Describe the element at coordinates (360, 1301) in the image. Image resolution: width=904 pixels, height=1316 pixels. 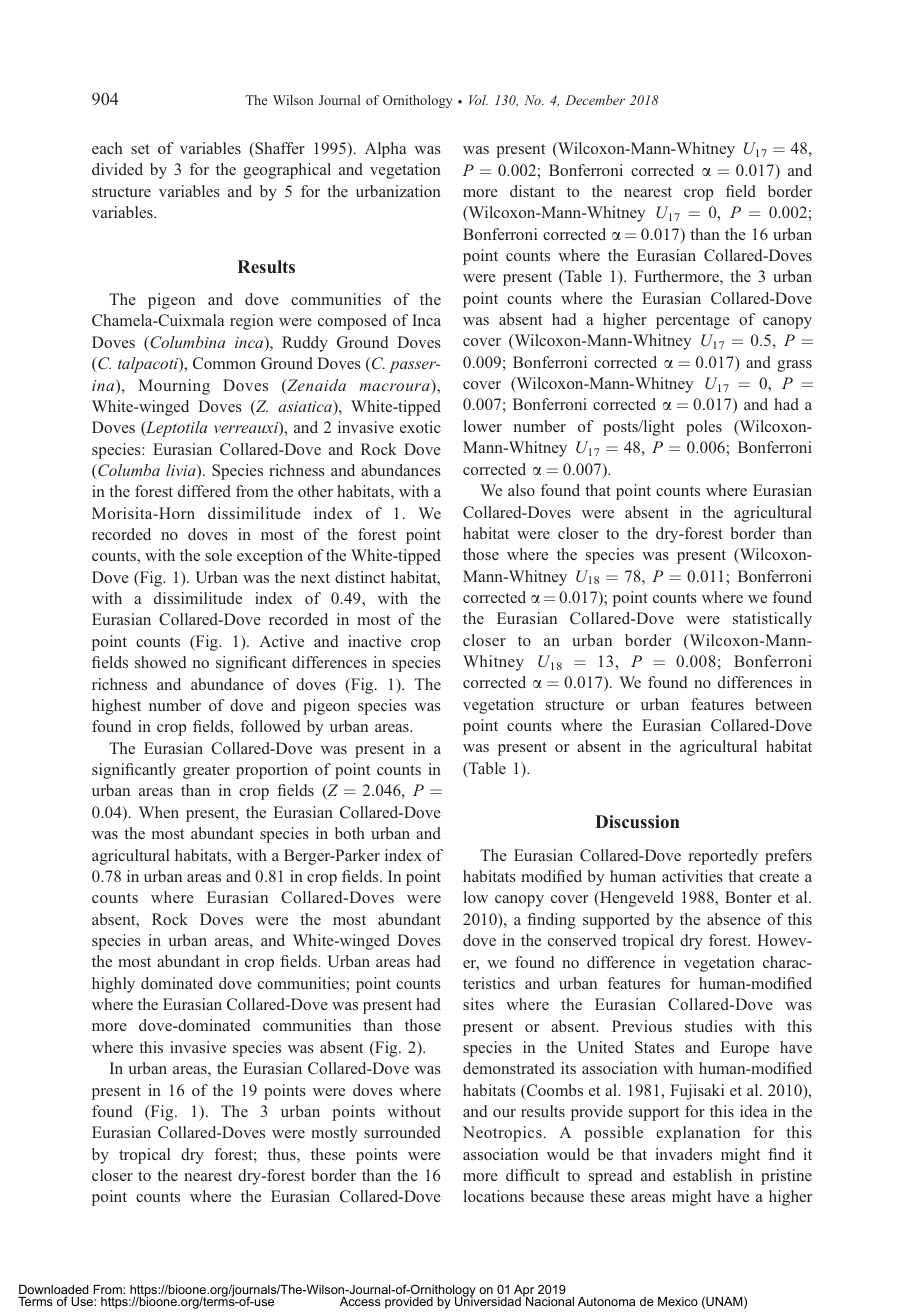
I see `Access` at that location.
